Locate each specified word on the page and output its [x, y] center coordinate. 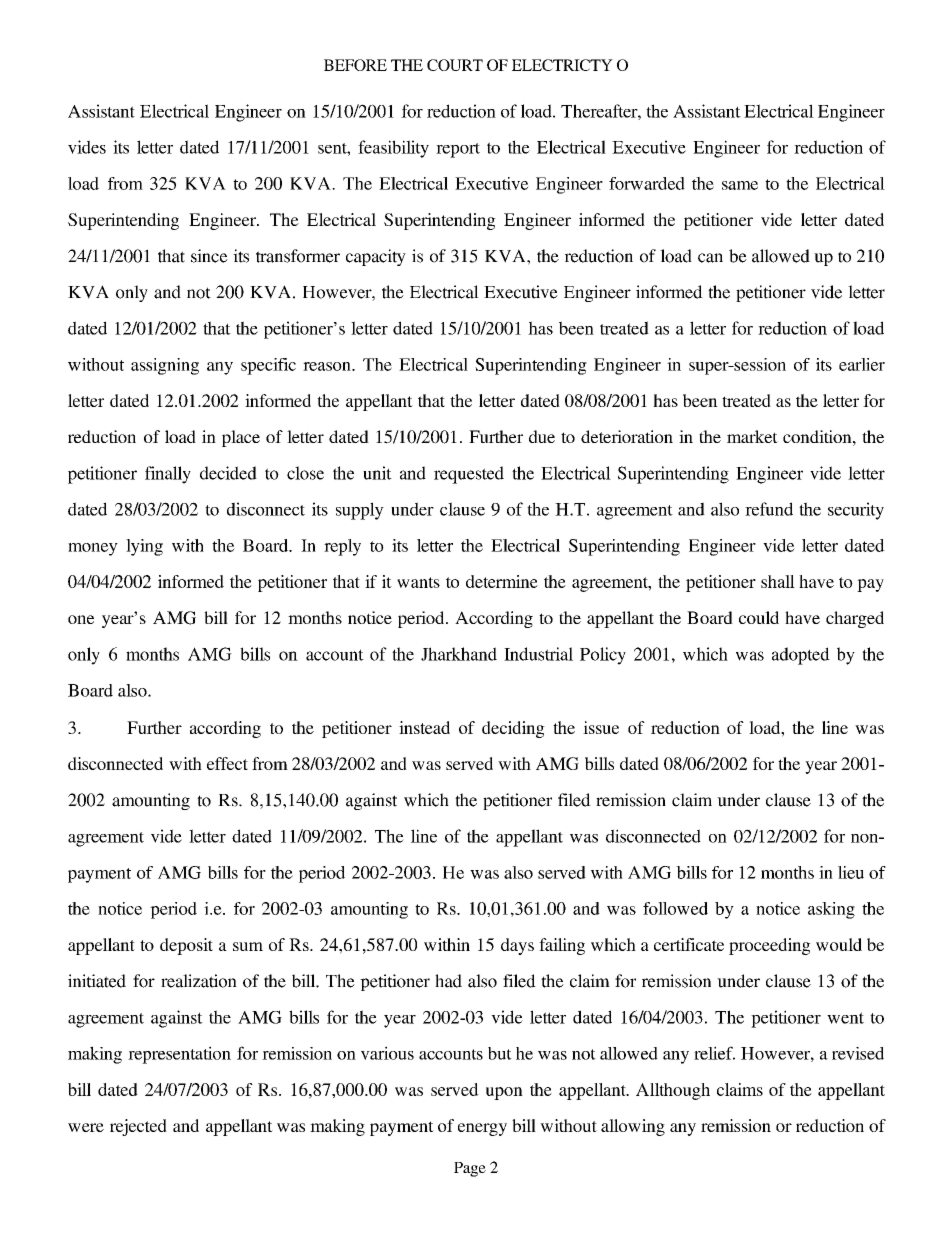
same [740, 185]
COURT [455, 65]
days [517, 946]
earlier [862, 364]
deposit [186, 946]
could [759, 617]
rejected [138, 1127]
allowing [633, 1127]
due [542, 436]
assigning [165, 366]
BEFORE [355, 65]
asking [831, 910]
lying [144, 547]
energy [482, 1129]
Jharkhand [459, 654]
